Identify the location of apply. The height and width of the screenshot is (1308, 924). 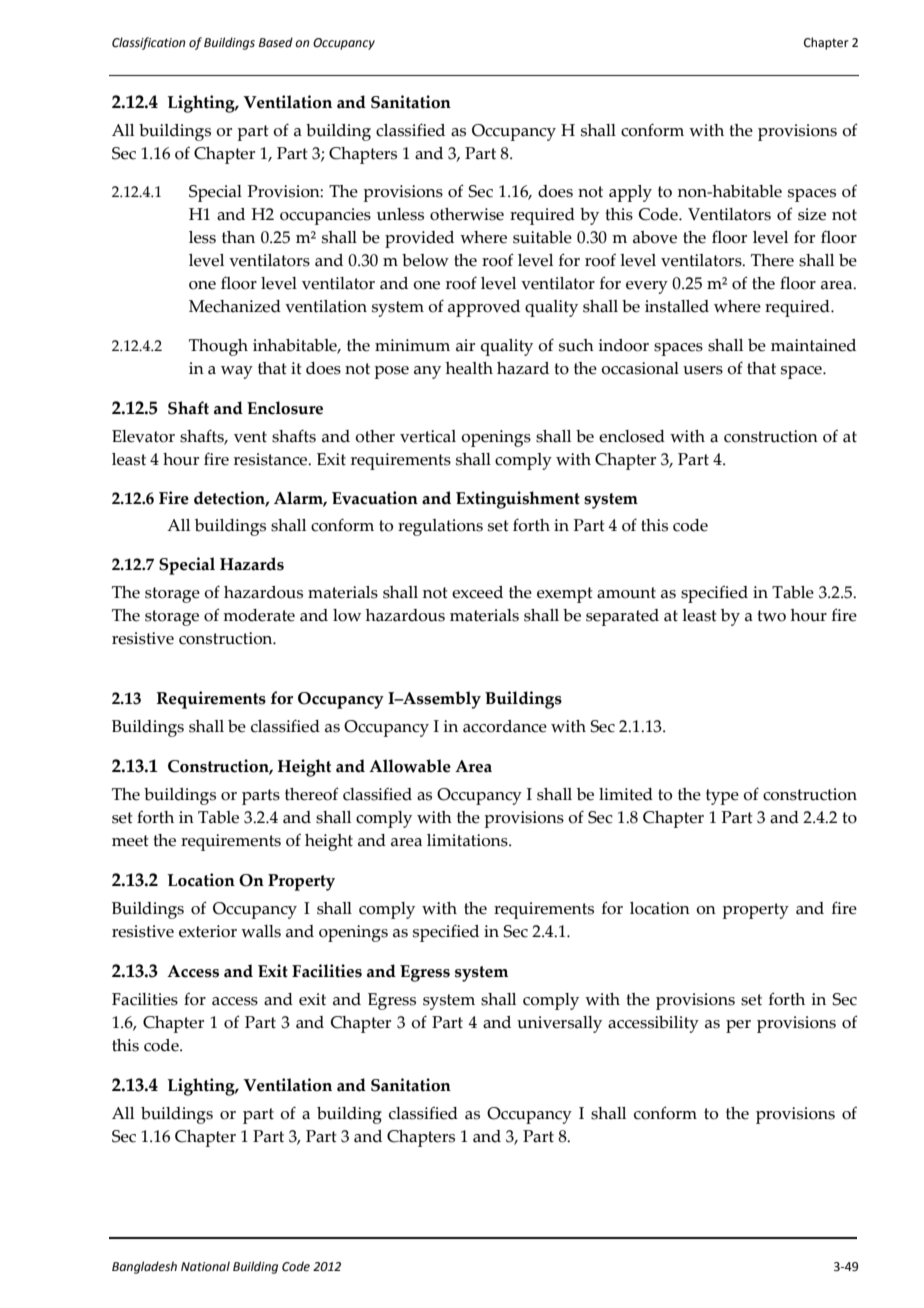
(630, 193).
